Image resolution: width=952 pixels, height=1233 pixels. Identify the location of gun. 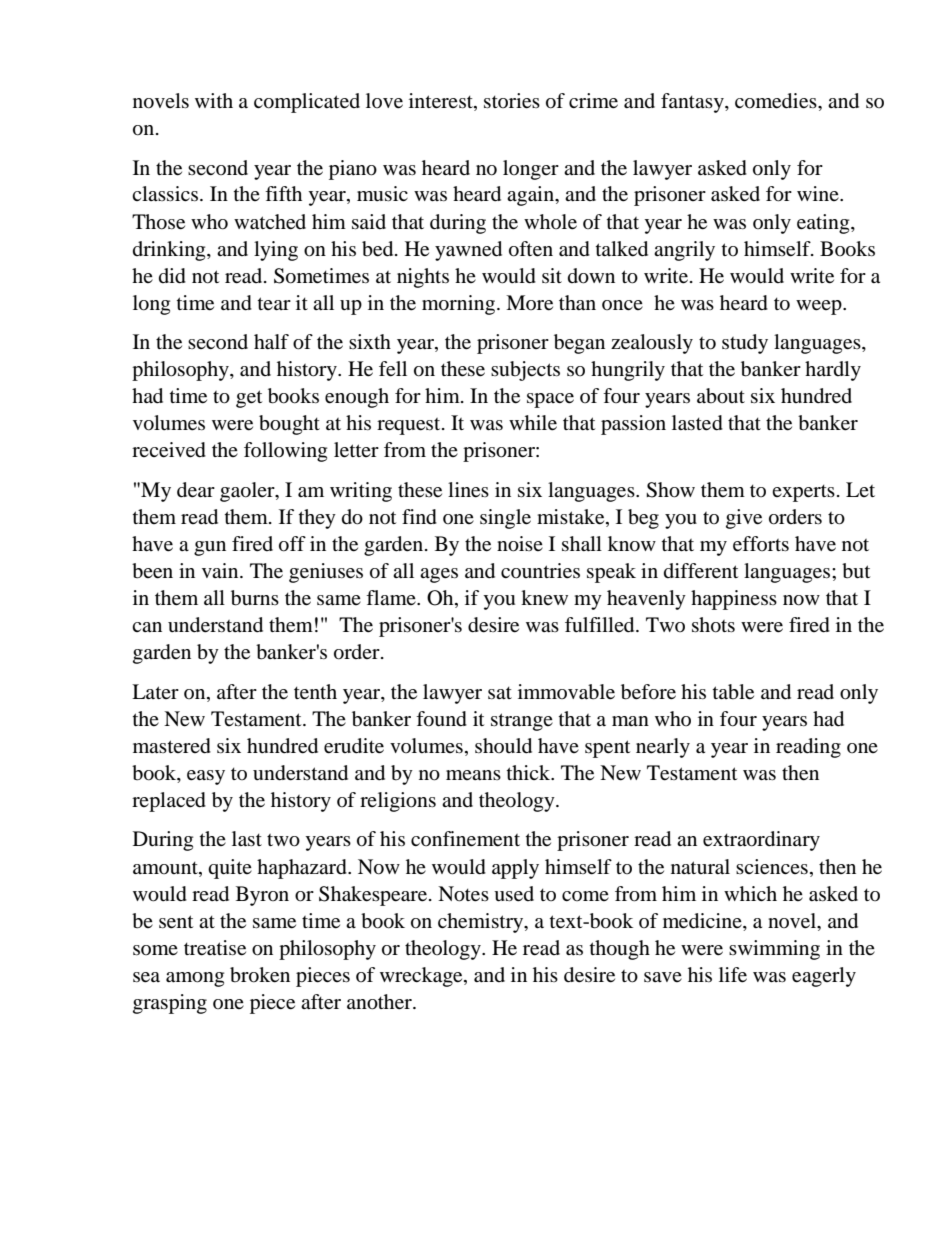
(210, 548).
